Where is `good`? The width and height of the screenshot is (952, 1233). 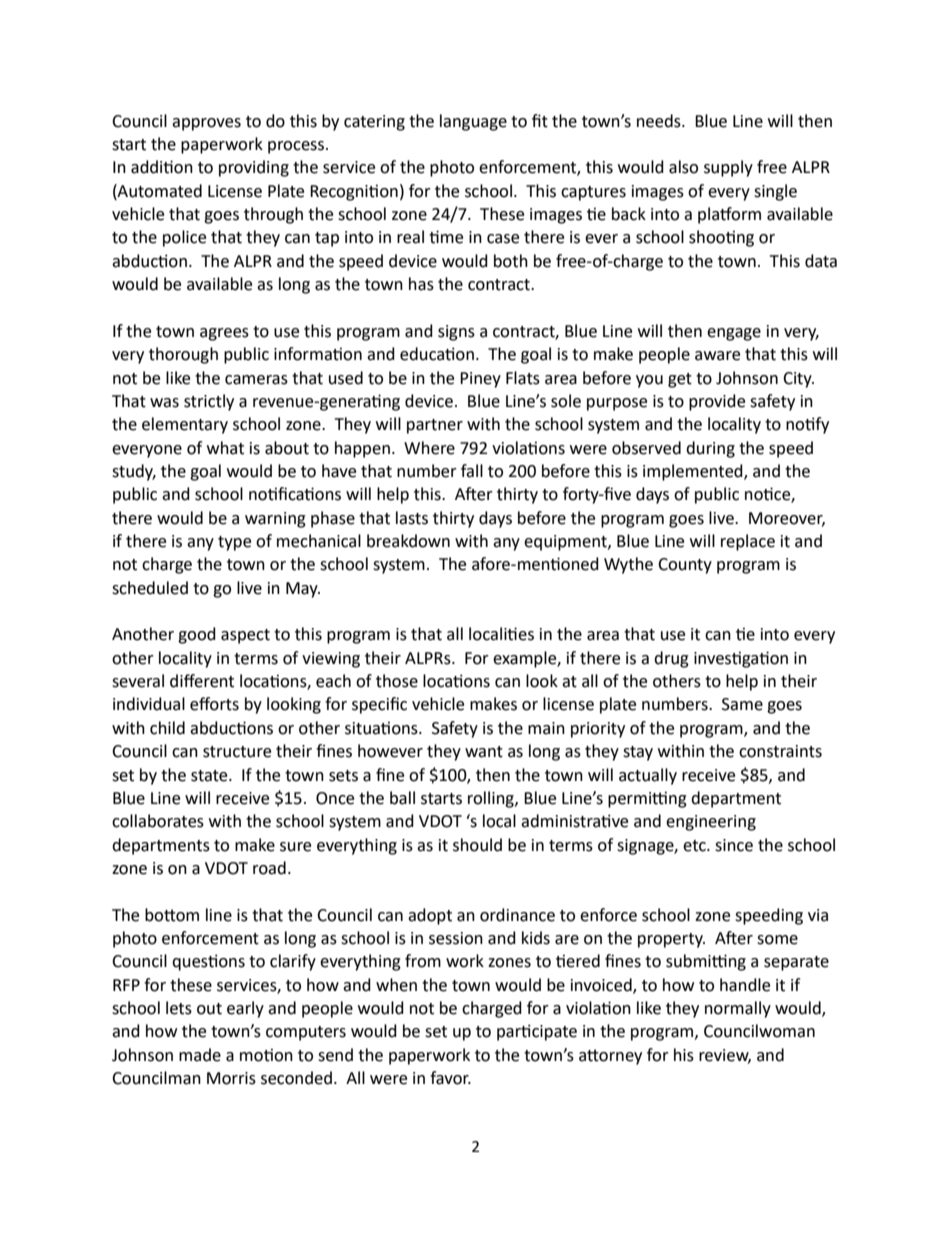
good is located at coordinates (197, 635).
